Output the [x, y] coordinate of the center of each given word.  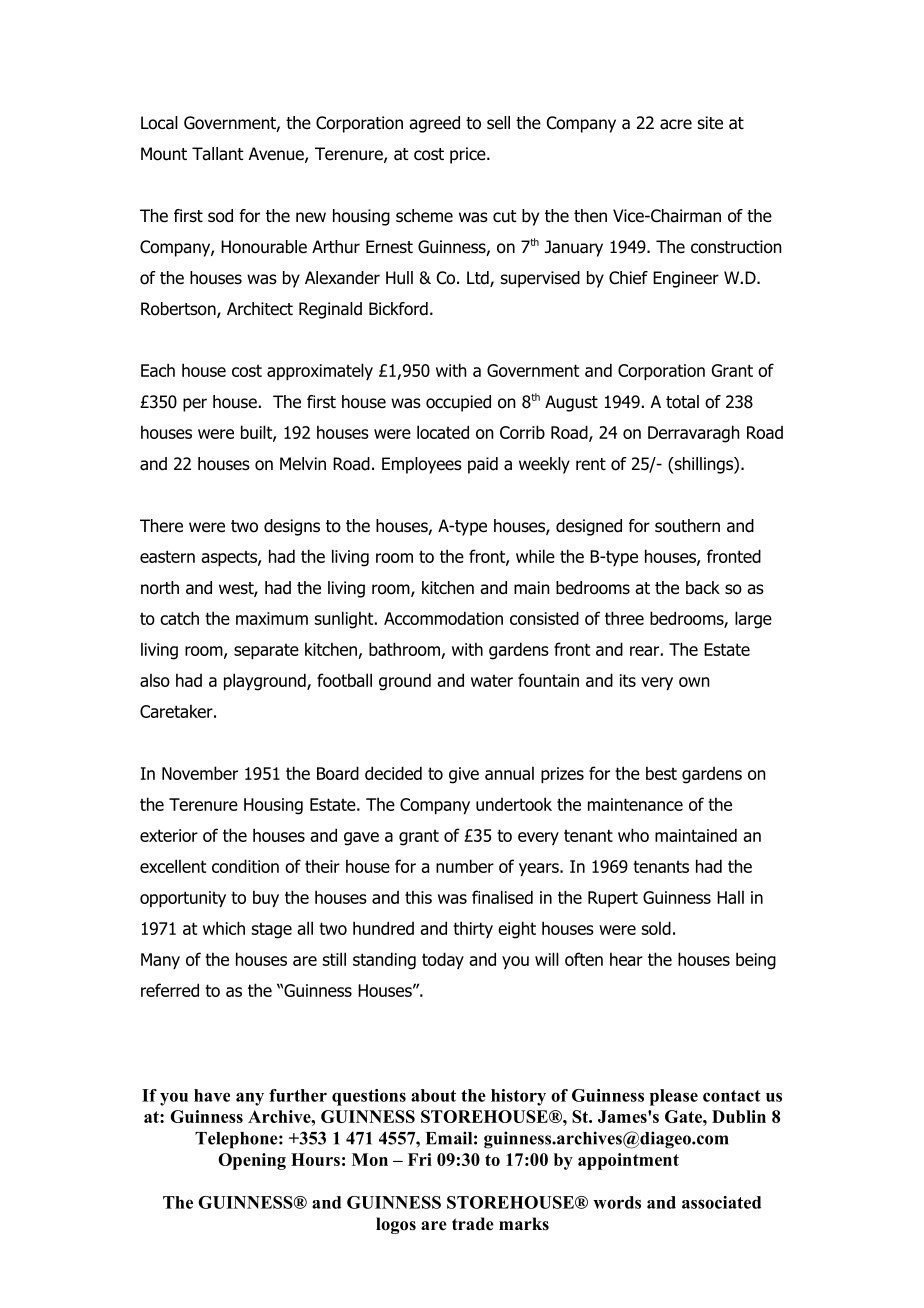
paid [483, 465]
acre [676, 124]
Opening [252, 1161]
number [465, 866]
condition [245, 866]
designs [292, 527]
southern [687, 526]
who [633, 835]
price [469, 155]
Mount [164, 154]
